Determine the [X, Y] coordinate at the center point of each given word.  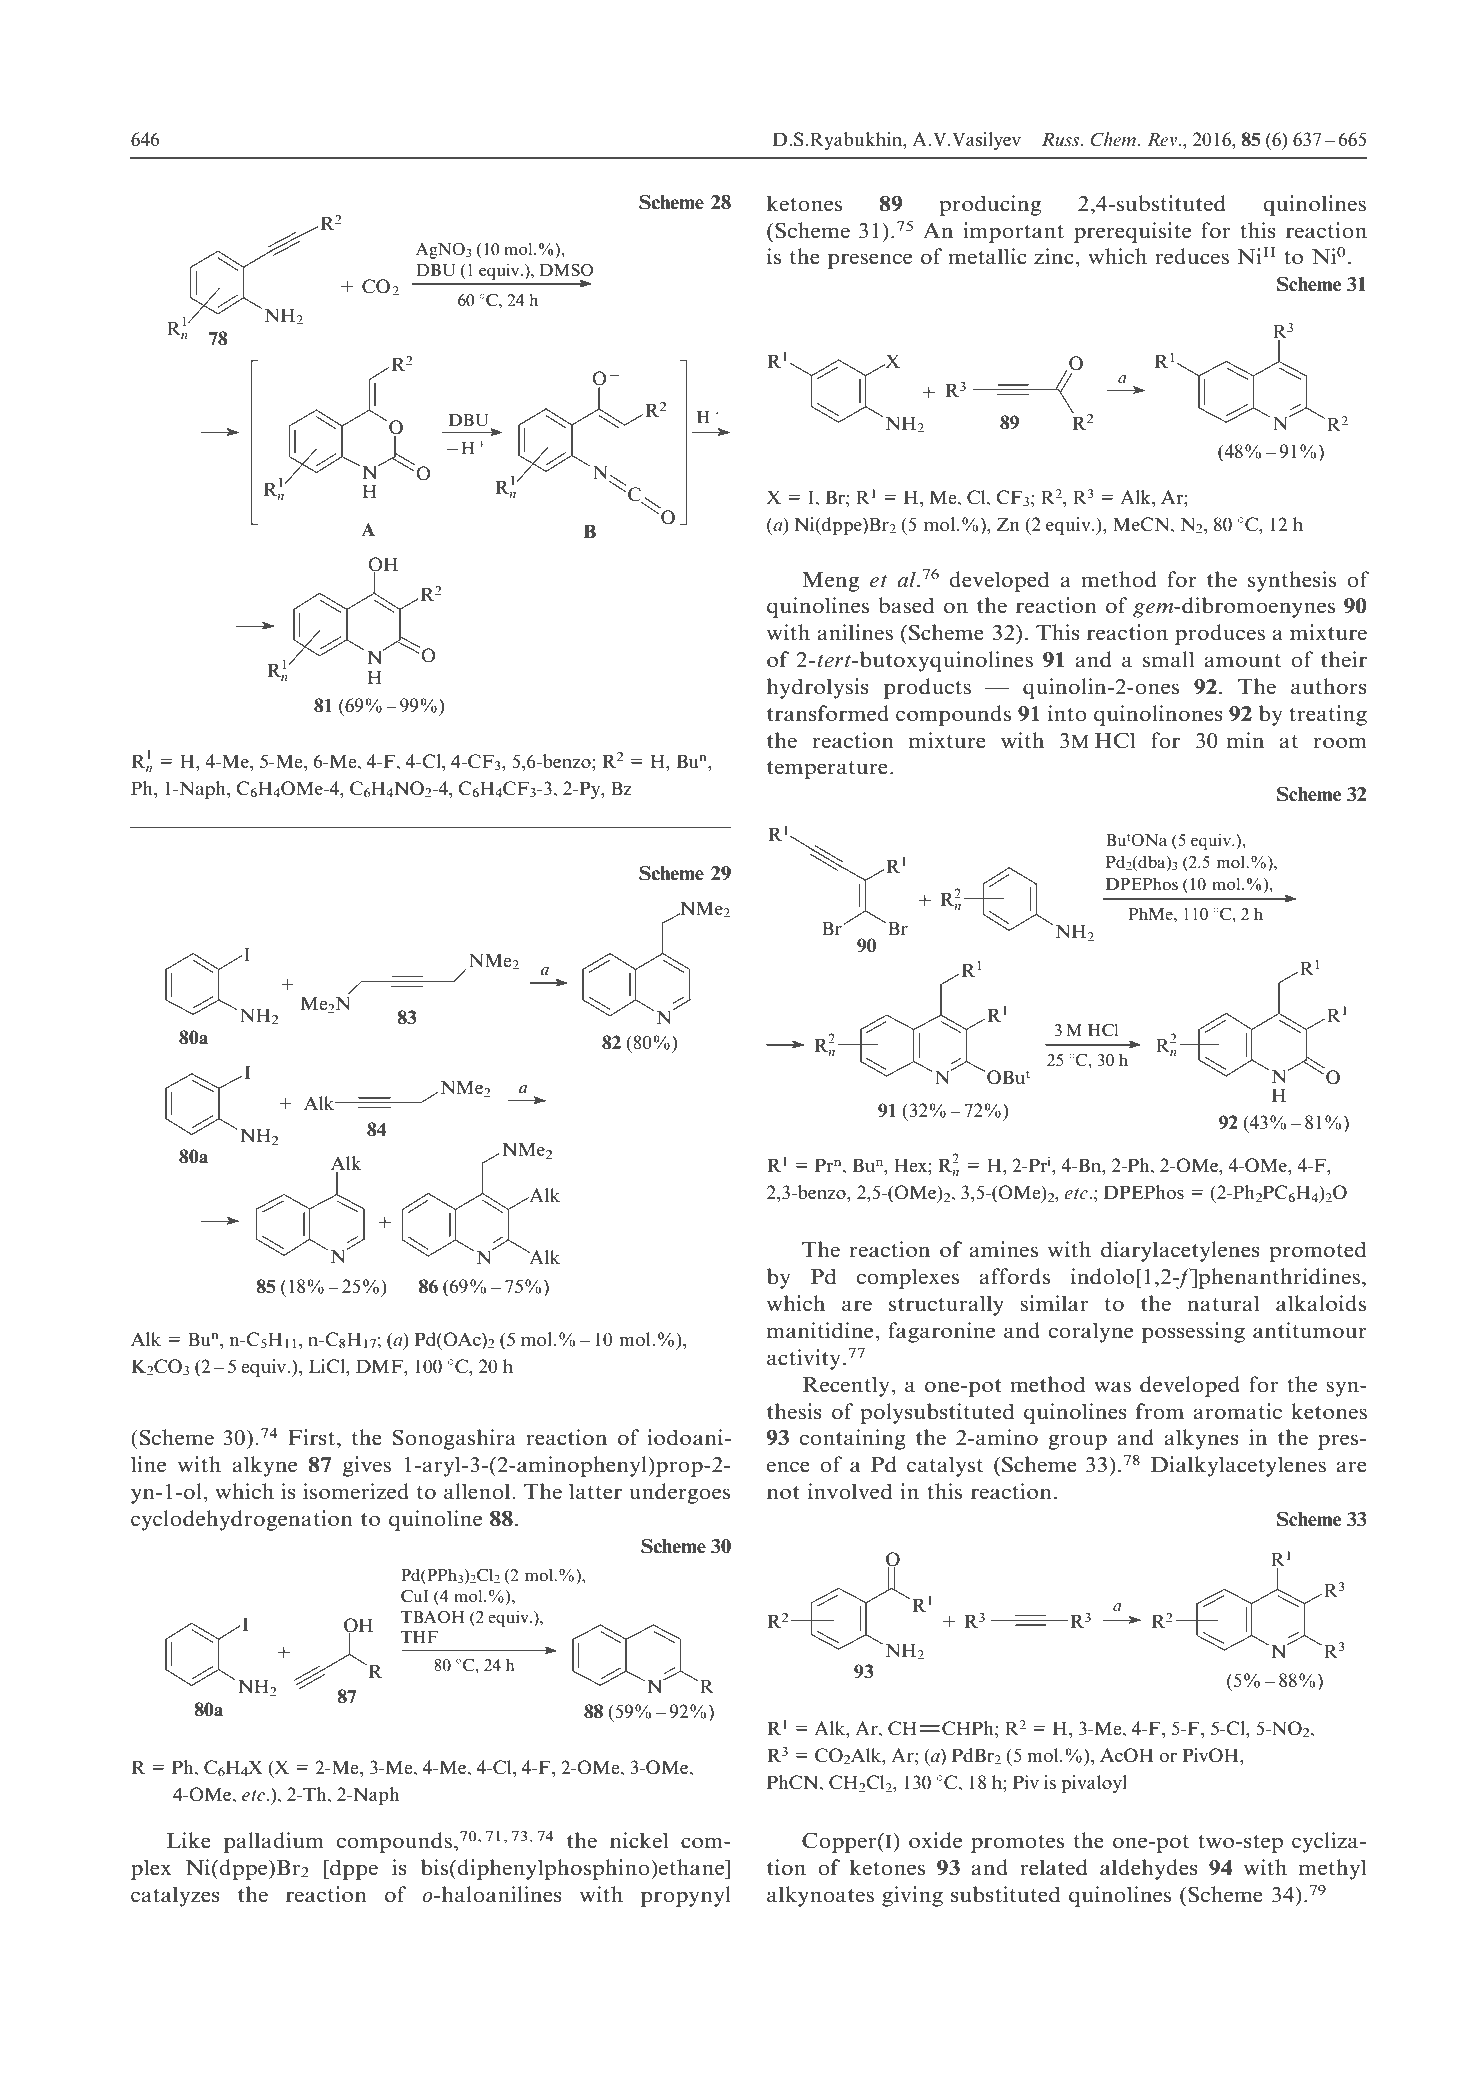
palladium [274, 1842]
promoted [1317, 1251]
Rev [1162, 140]
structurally [946, 1305]
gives [367, 1466]
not [783, 1493]
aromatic [1238, 1411]
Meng [830, 582]
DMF [380, 1366]
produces [1220, 634]
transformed [828, 713]
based [906, 605]
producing [990, 205]
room [1340, 743]
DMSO [566, 270]
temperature [827, 770]
